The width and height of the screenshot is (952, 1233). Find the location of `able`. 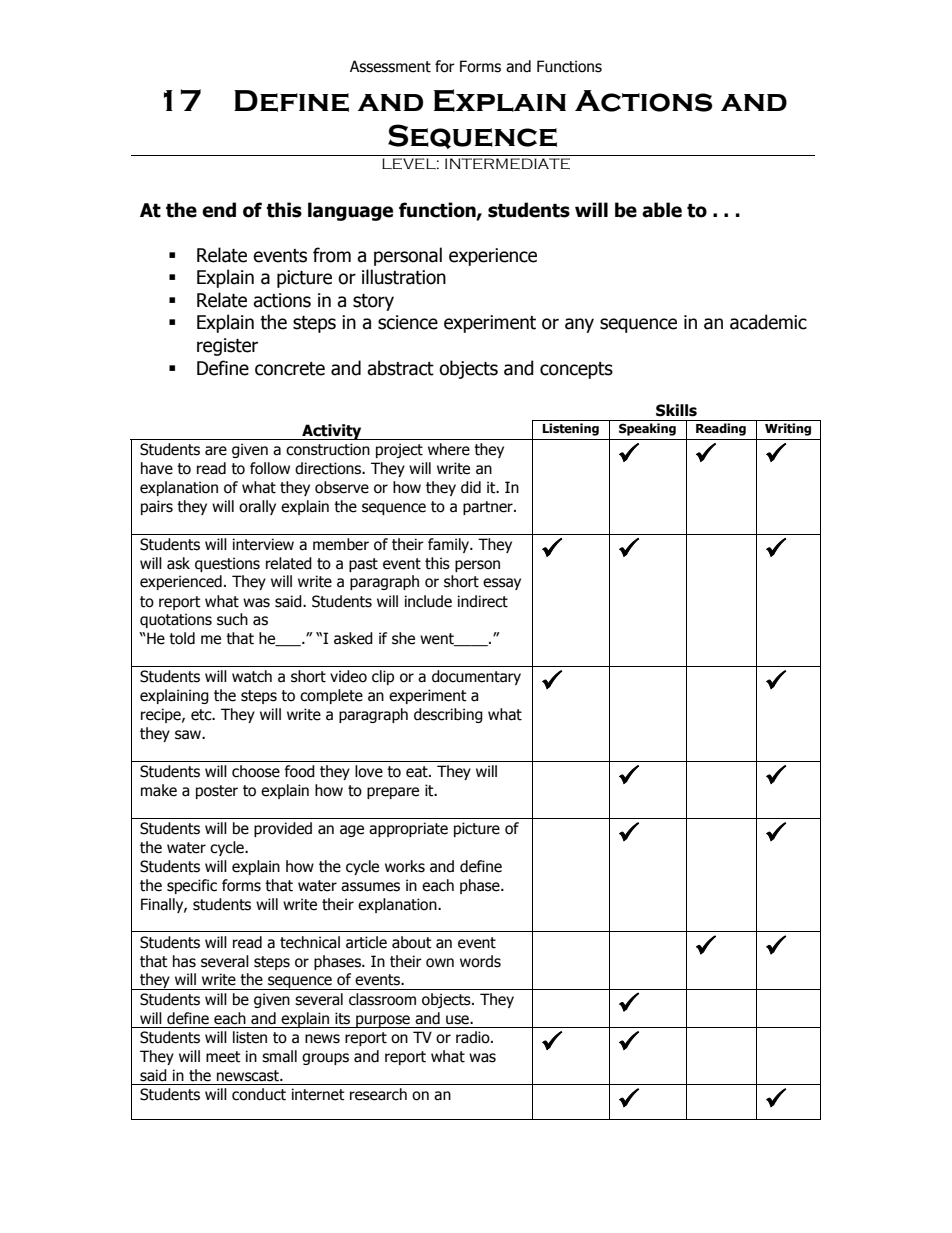

able is located at coordinates (662, 210).
